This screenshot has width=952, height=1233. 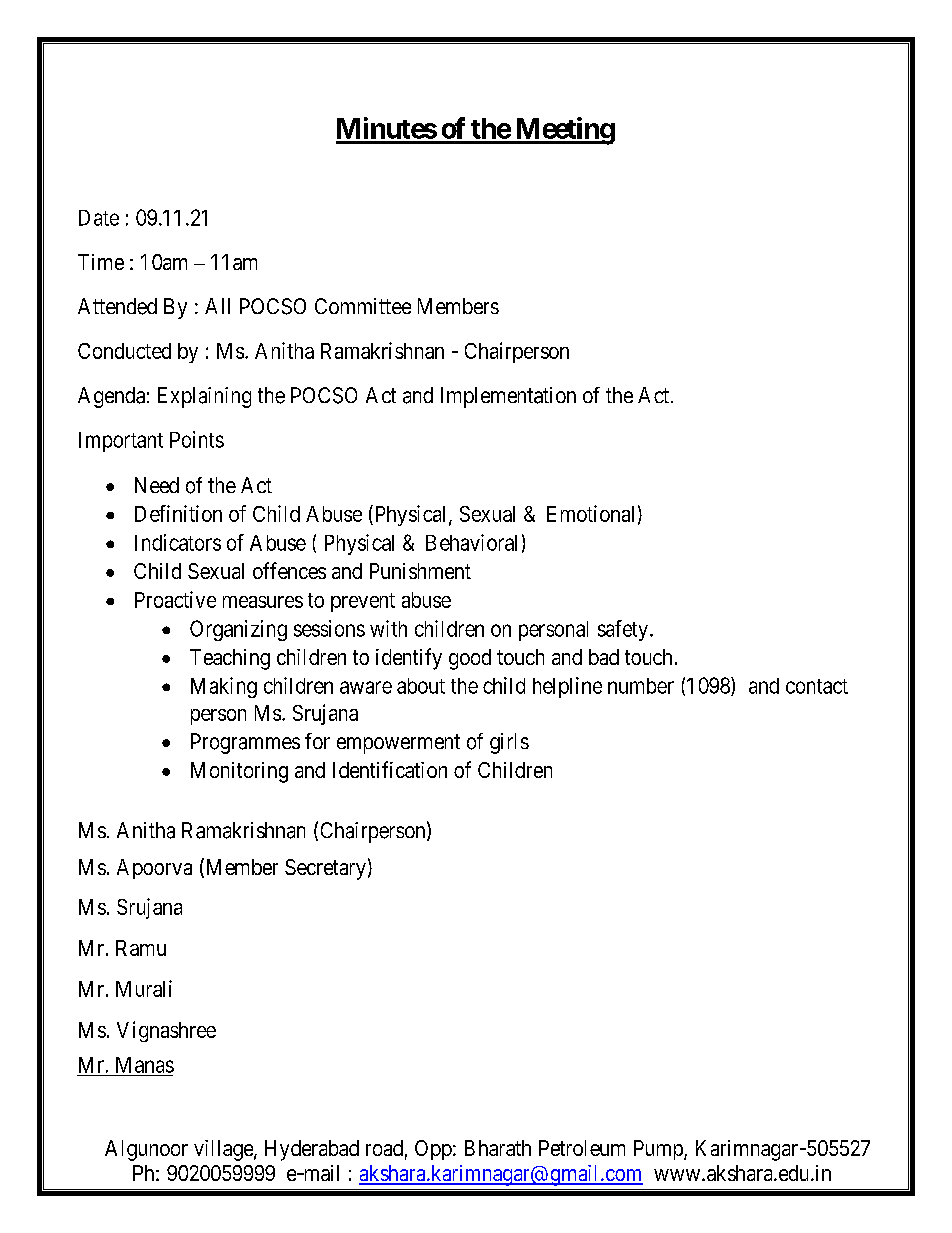 What do you see at coordinates (101, 262) in the screenshot?
I see `Time` at bounding box center [101, 262].
